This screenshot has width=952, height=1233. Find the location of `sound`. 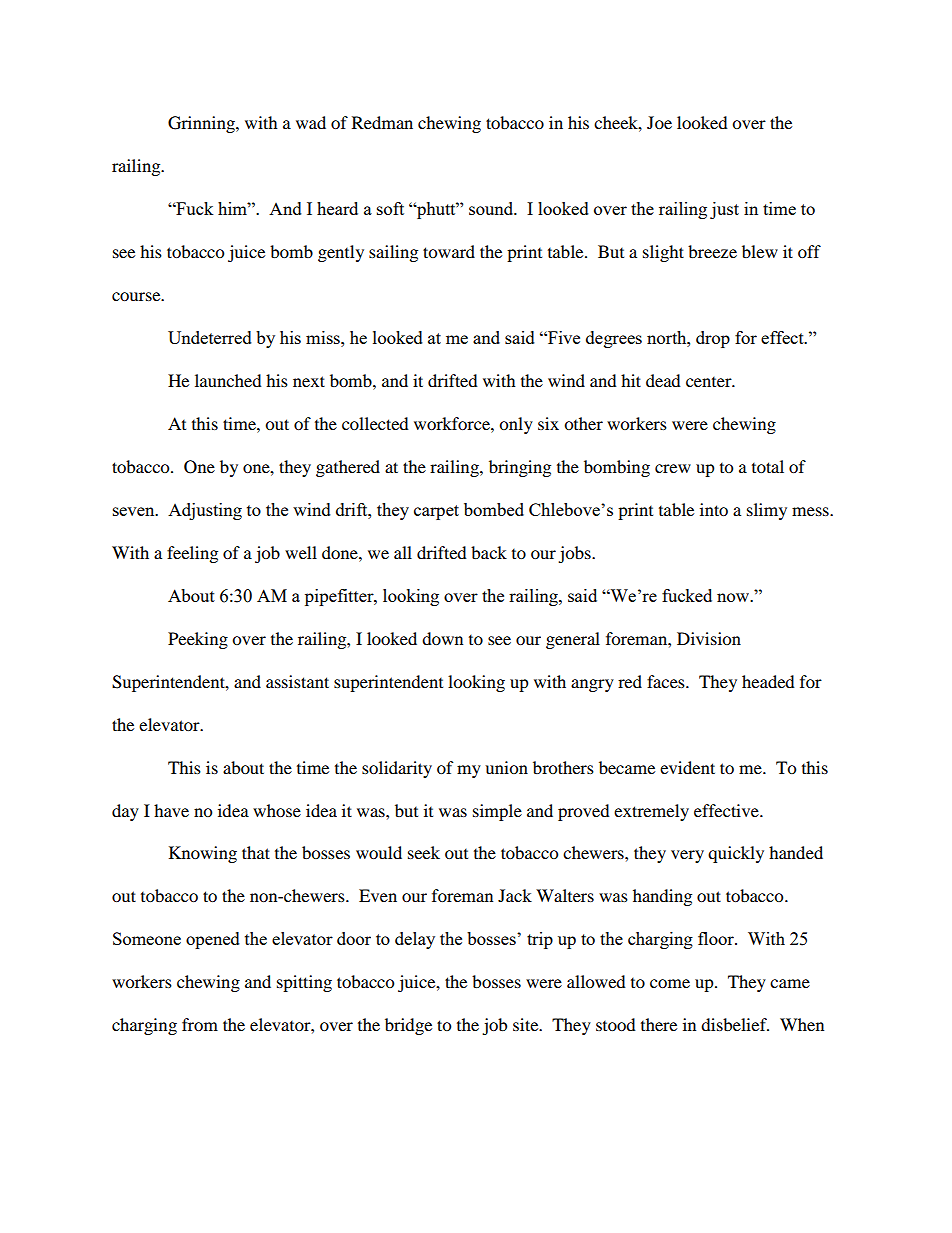

sound is located at coordinates (492, 208).
